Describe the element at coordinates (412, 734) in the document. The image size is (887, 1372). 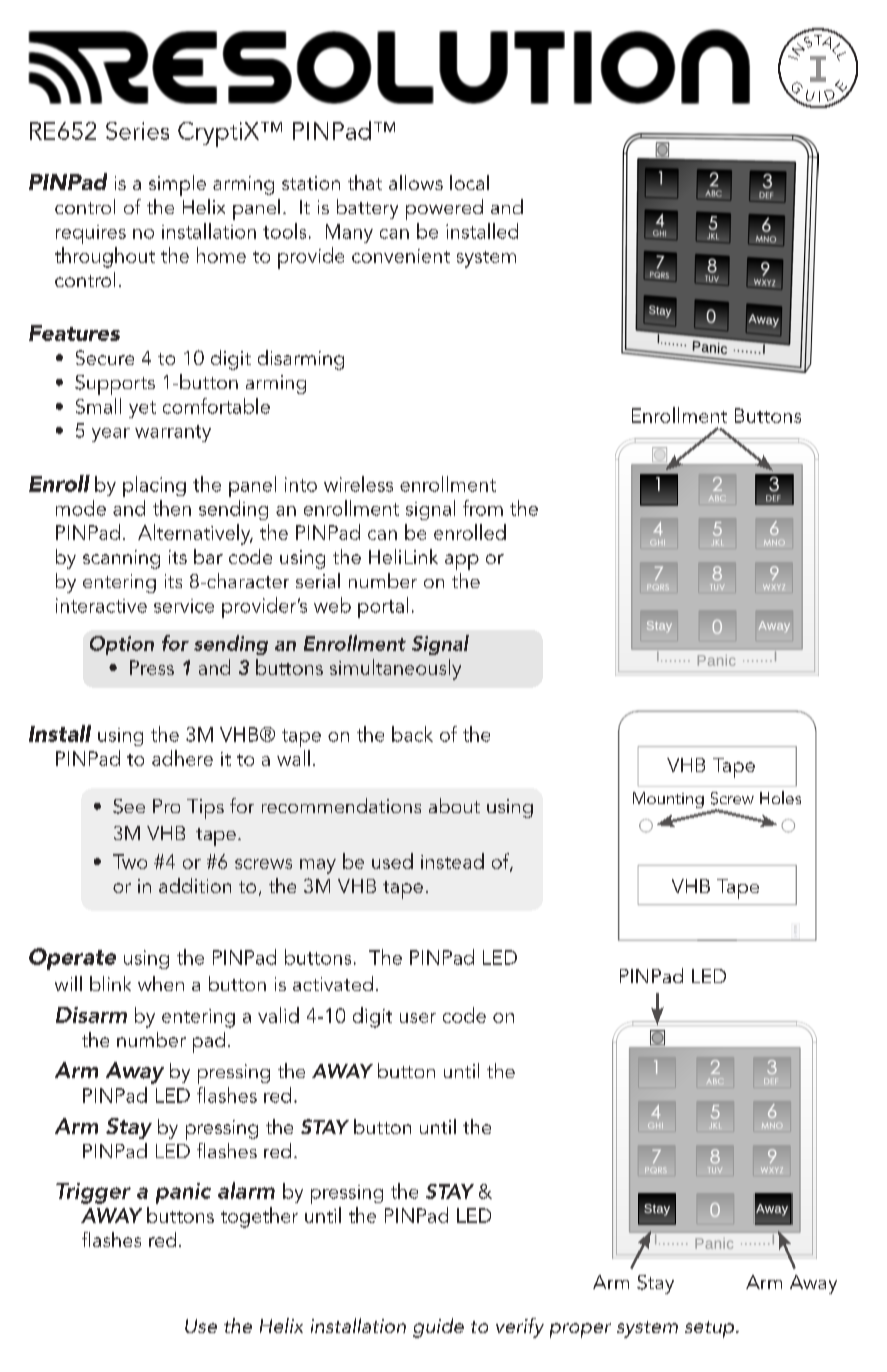
I see `back` at that location.
